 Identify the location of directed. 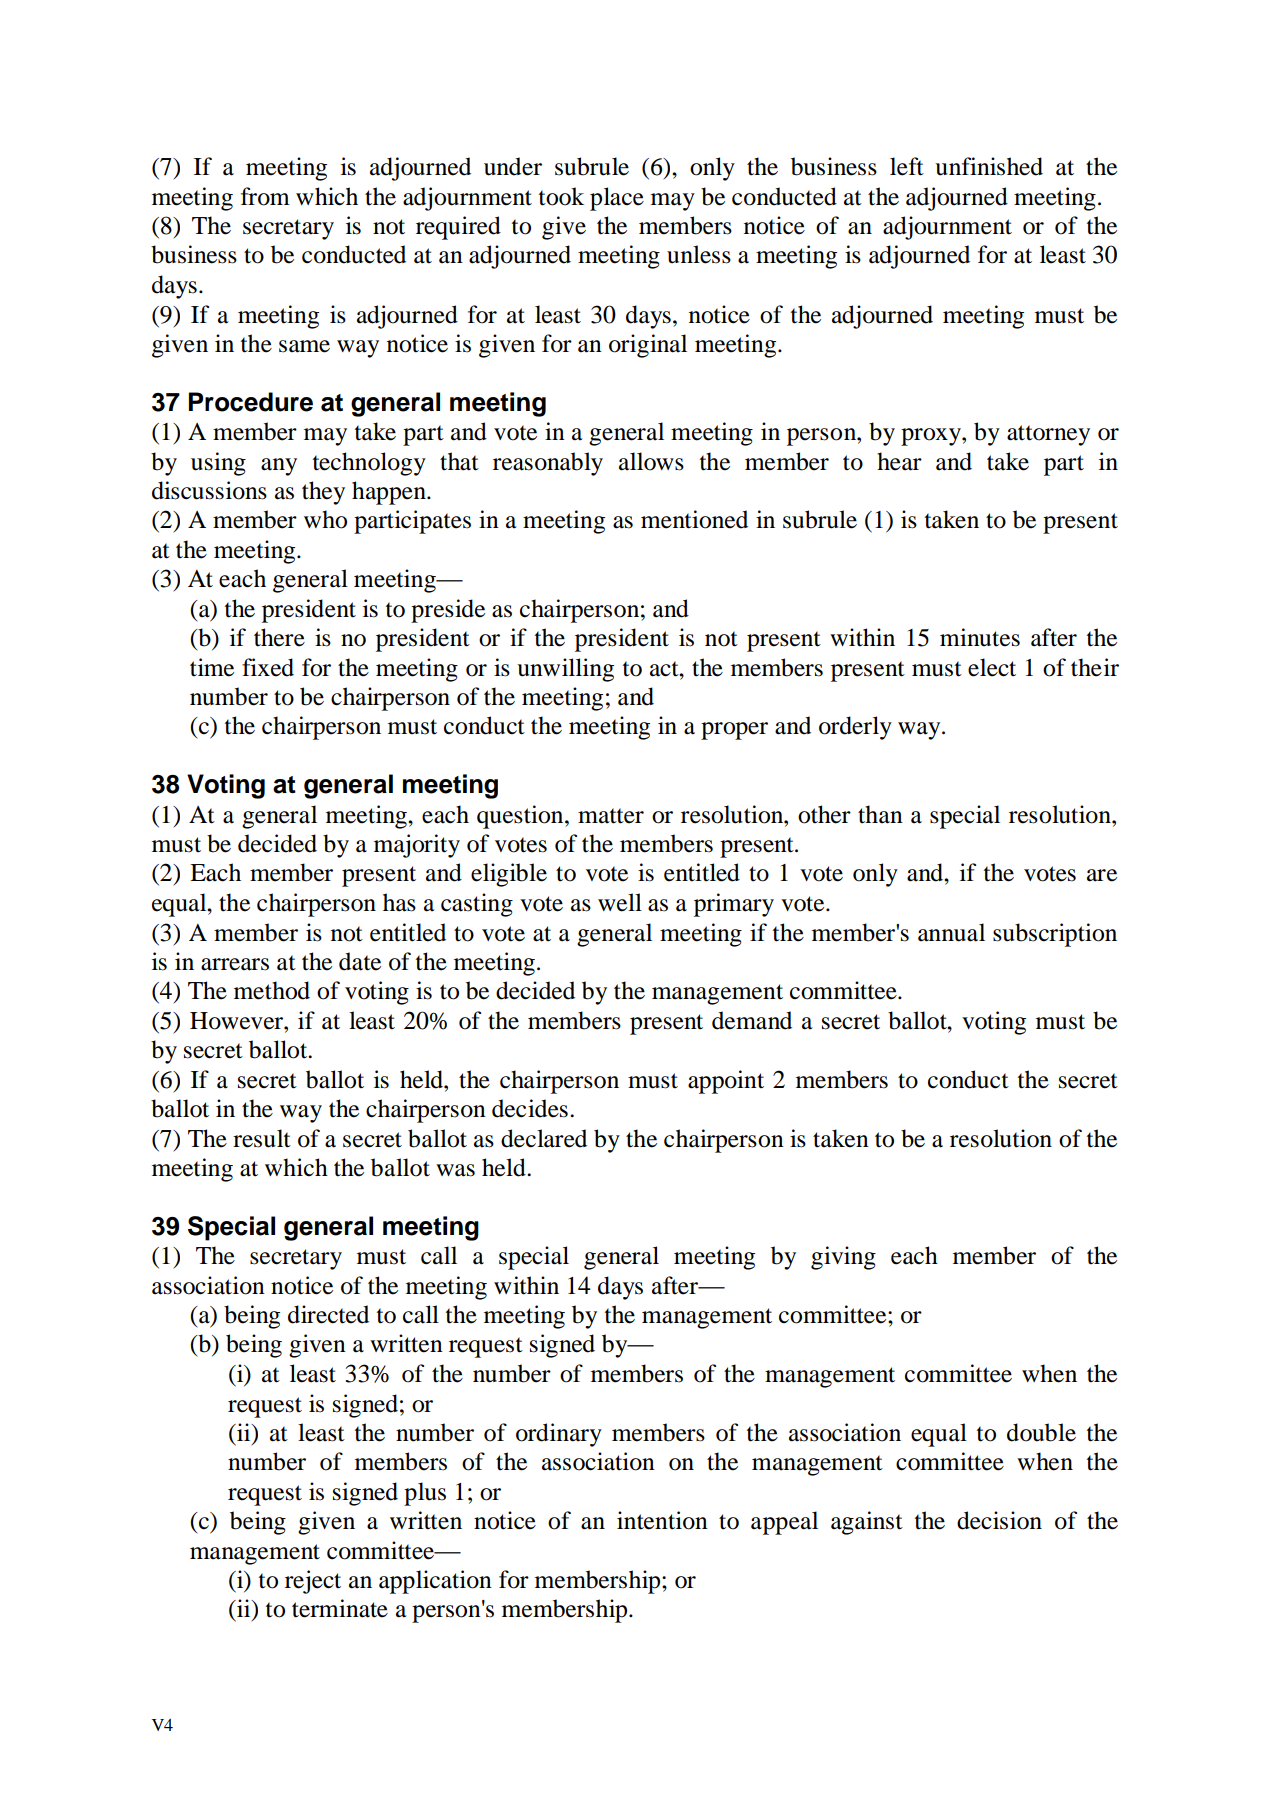
(328, 1314).
